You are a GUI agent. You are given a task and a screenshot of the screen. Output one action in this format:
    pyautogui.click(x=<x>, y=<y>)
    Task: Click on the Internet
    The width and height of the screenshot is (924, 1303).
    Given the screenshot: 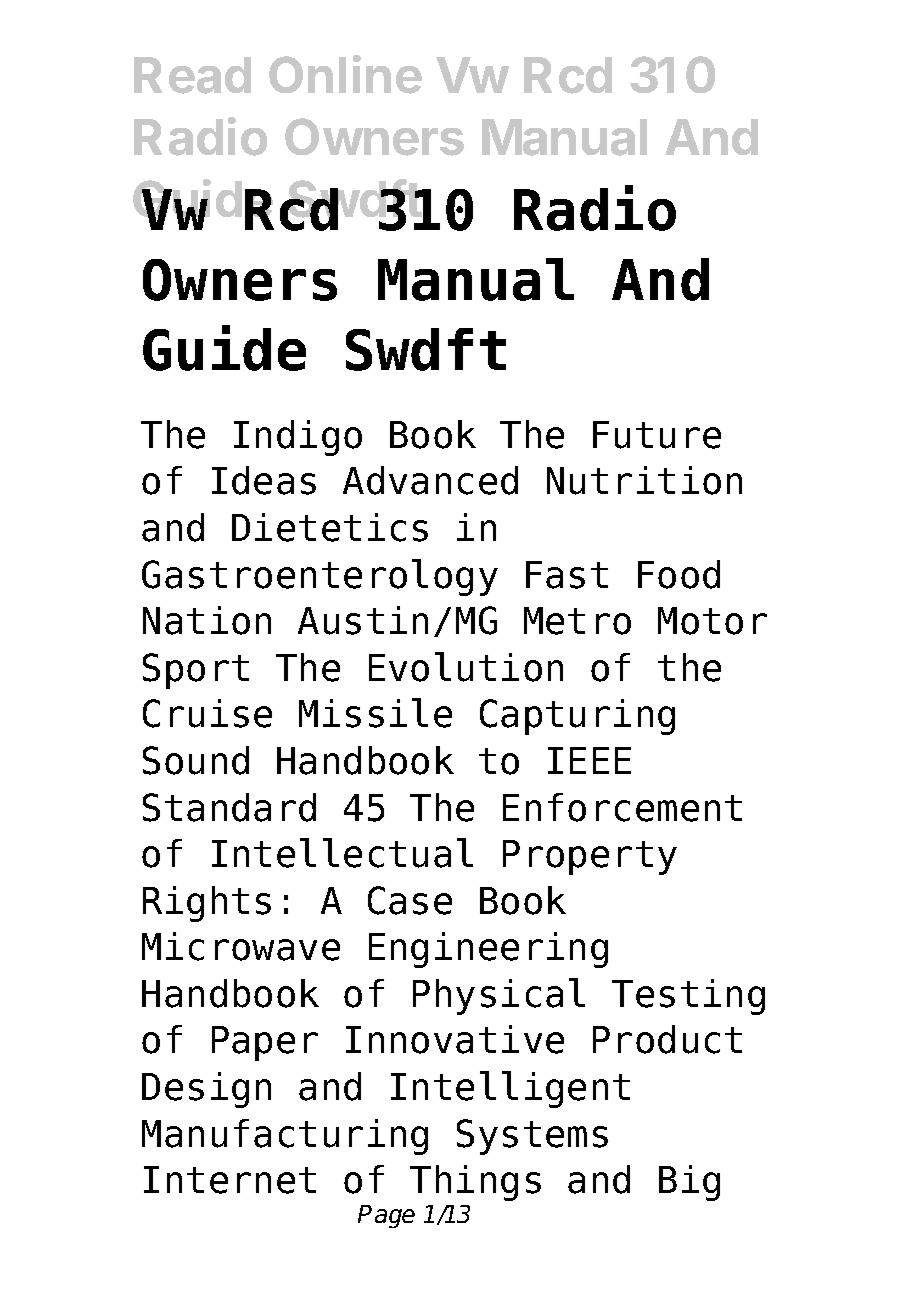 What is the action you would take?
    pyautogui.click(x=230, y=1180)
